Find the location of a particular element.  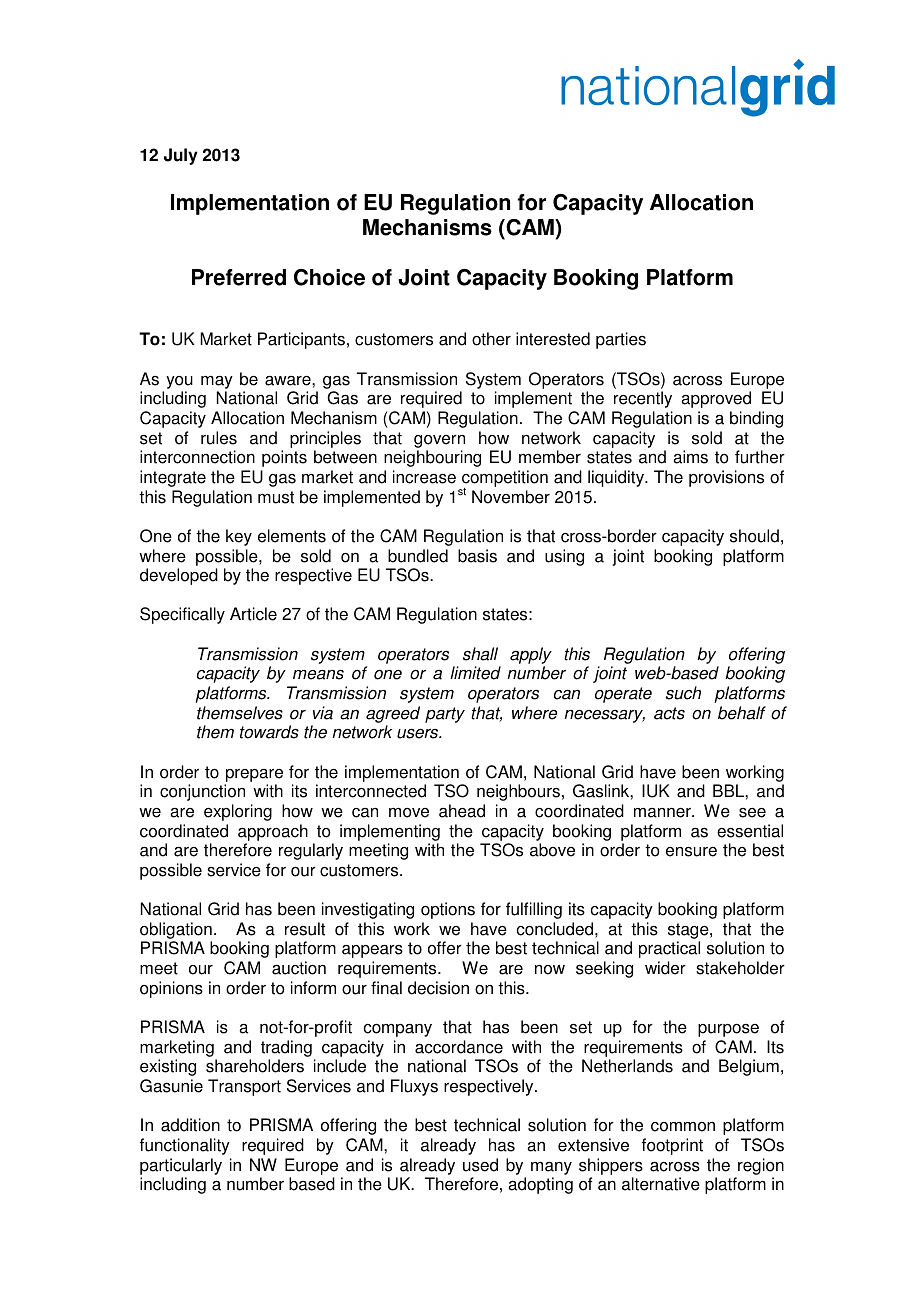

provisions is located at coordinates (726, 478).
